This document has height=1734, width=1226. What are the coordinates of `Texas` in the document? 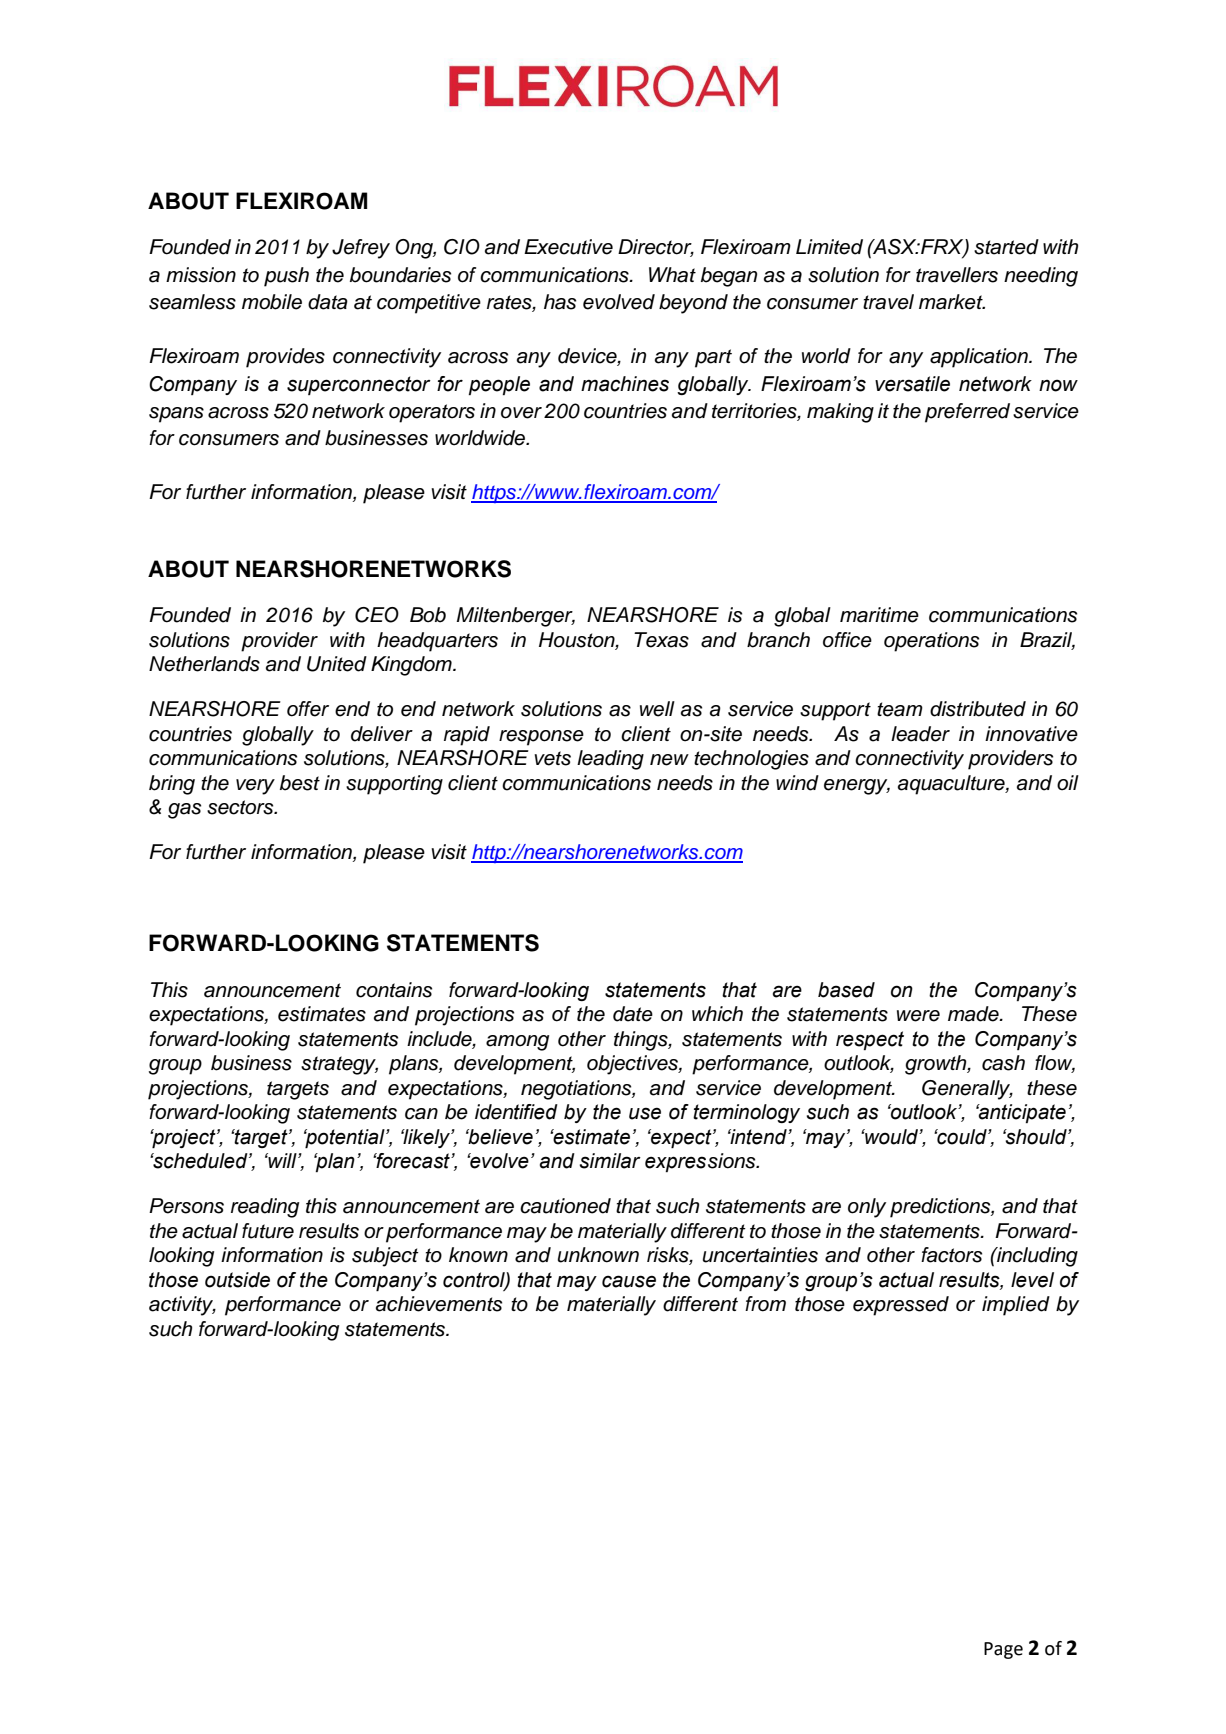 It's located at (661, 640).
